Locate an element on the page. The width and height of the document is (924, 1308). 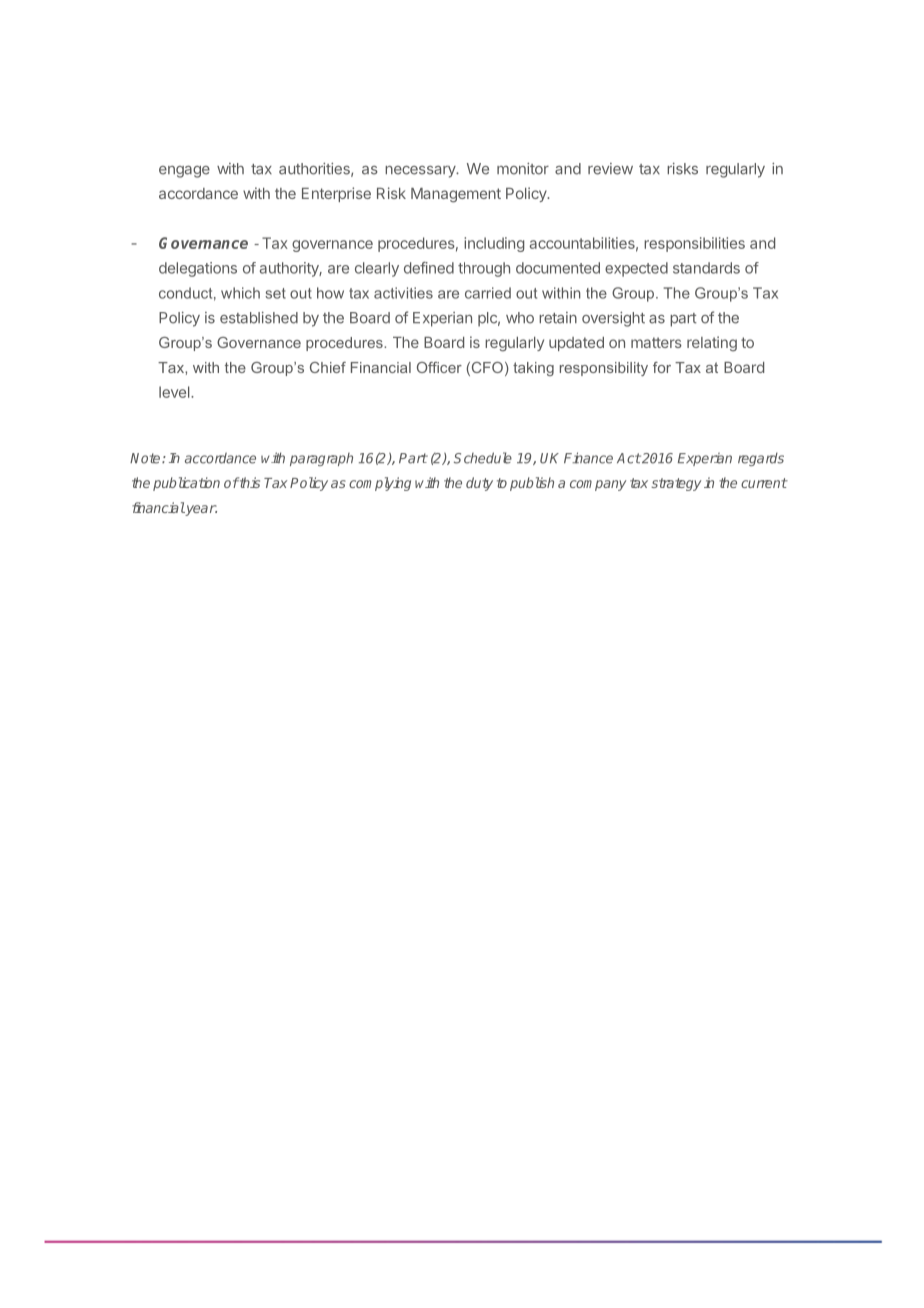
established is located at coordinates (259, 318).
